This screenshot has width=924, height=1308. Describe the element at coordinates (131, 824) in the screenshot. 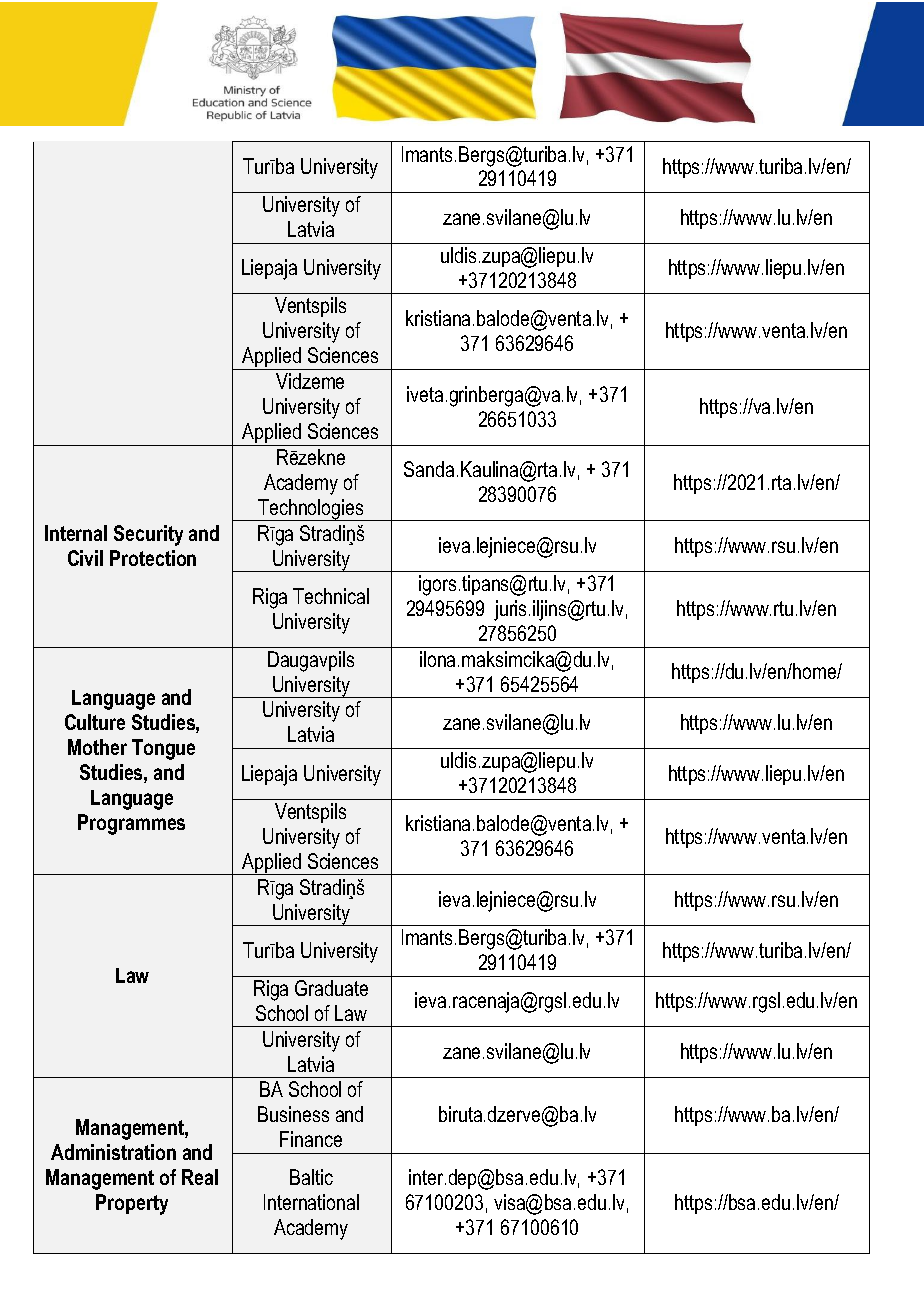

I see `Programmes` at that location.
